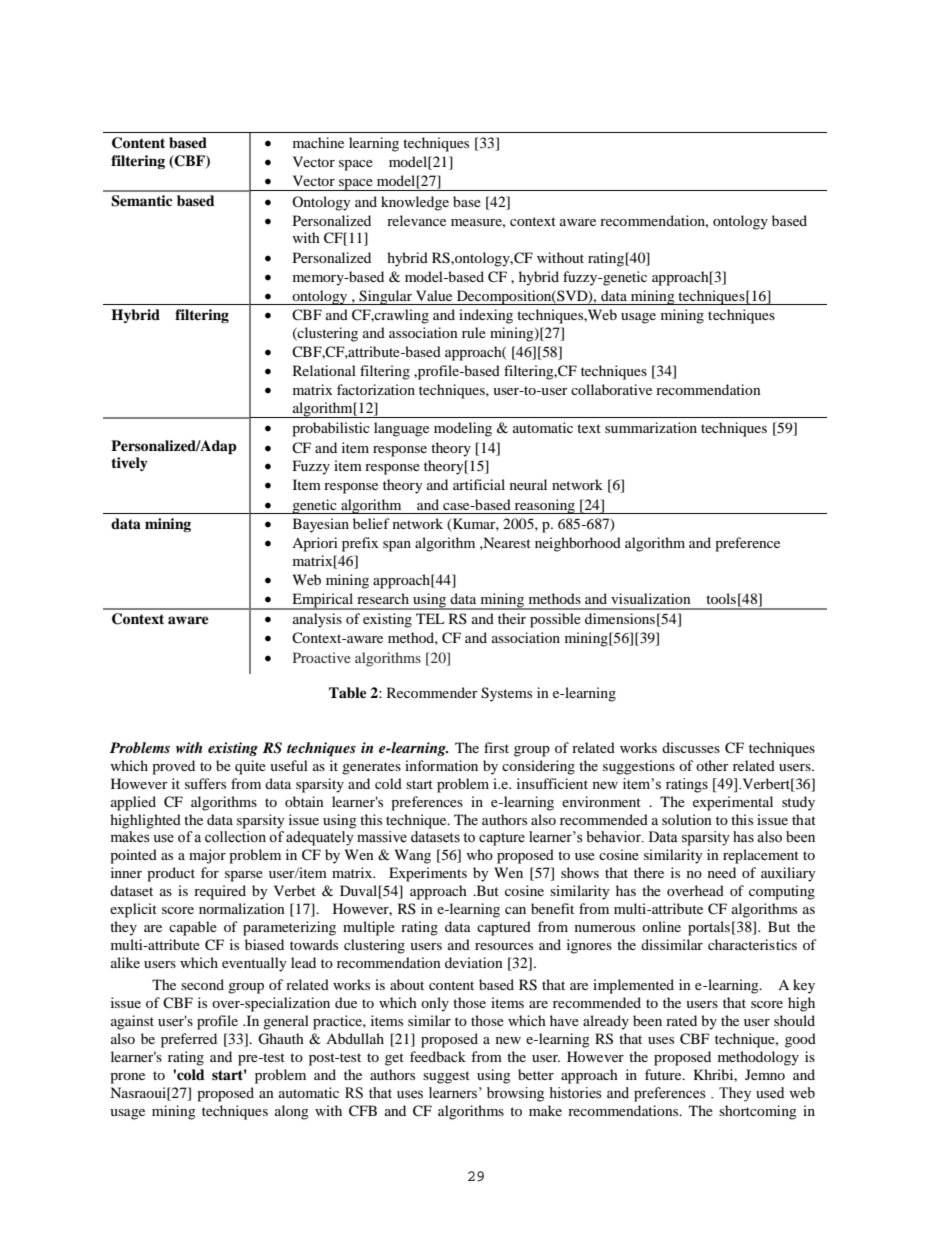 The height and width of the screenshot is (1233, 952). What do you see at coordinates (486, 316) in the screenshot?
I see `indexing` at bounding box center [486, 316].
